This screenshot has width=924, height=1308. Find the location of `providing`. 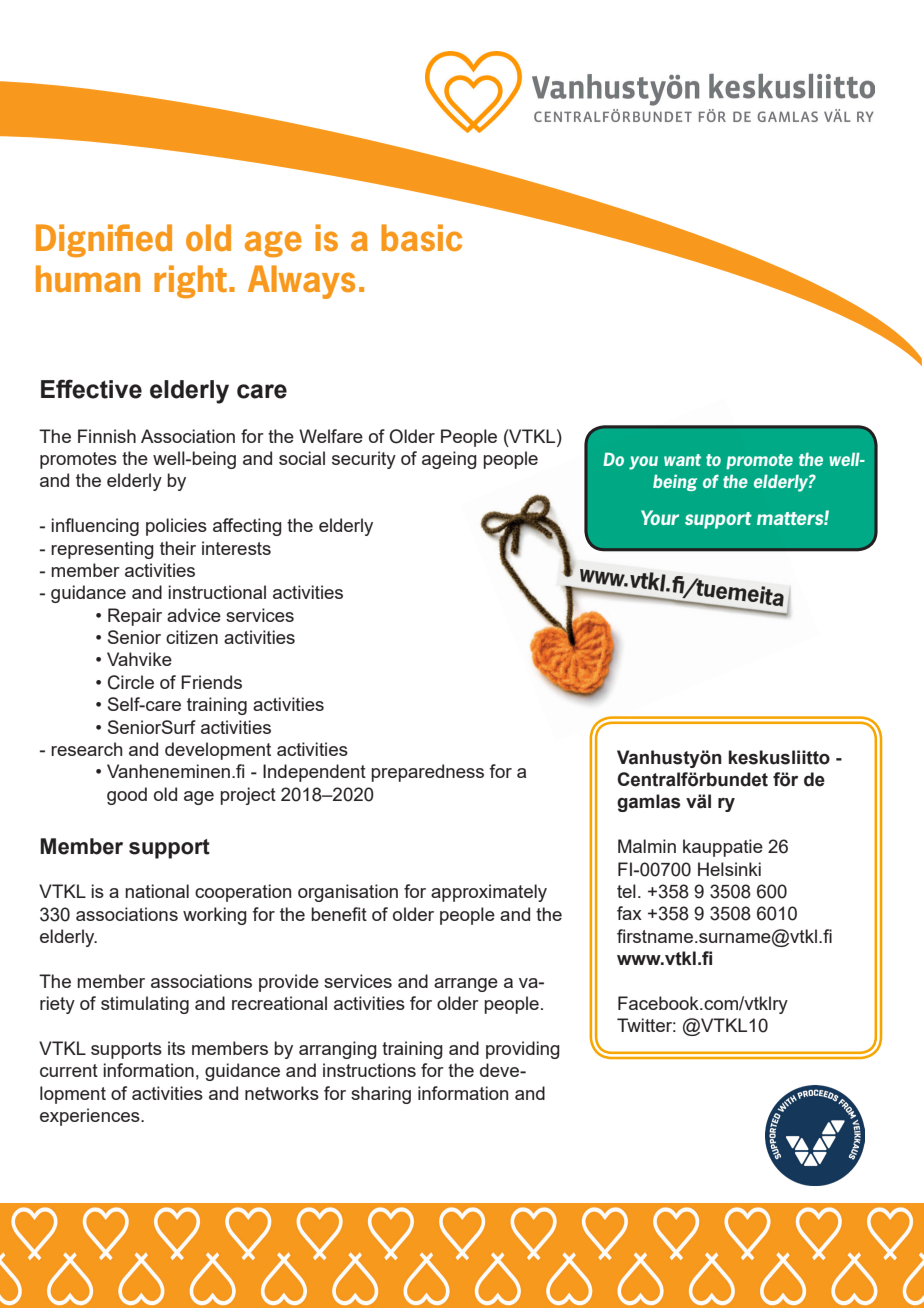

providing is located at coordinates (523, 1050).
